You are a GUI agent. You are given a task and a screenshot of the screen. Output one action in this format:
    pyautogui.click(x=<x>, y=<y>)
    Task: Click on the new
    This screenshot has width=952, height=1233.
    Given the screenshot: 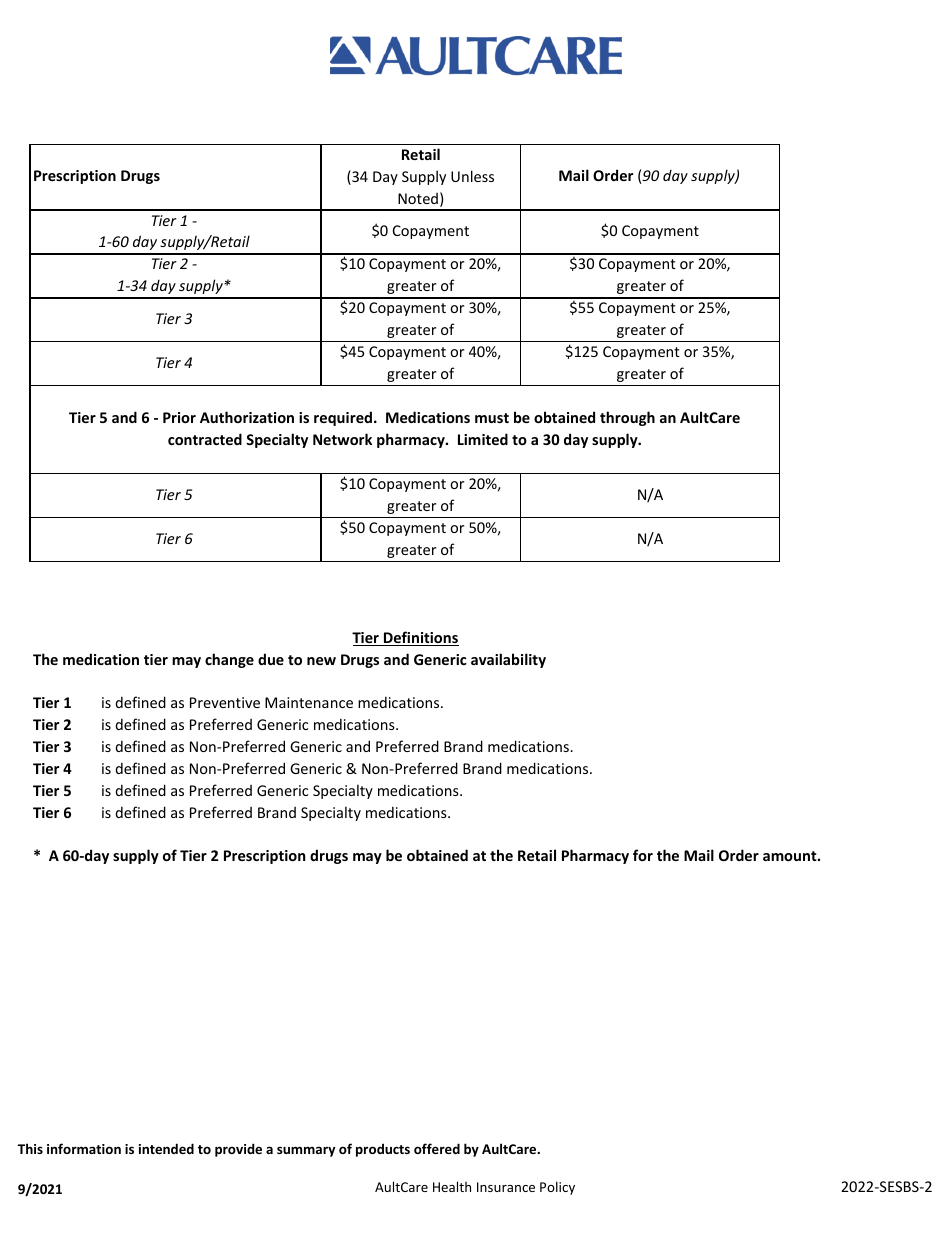 What is the action you would take?
    pyautogui.click(x=321, y=661)
